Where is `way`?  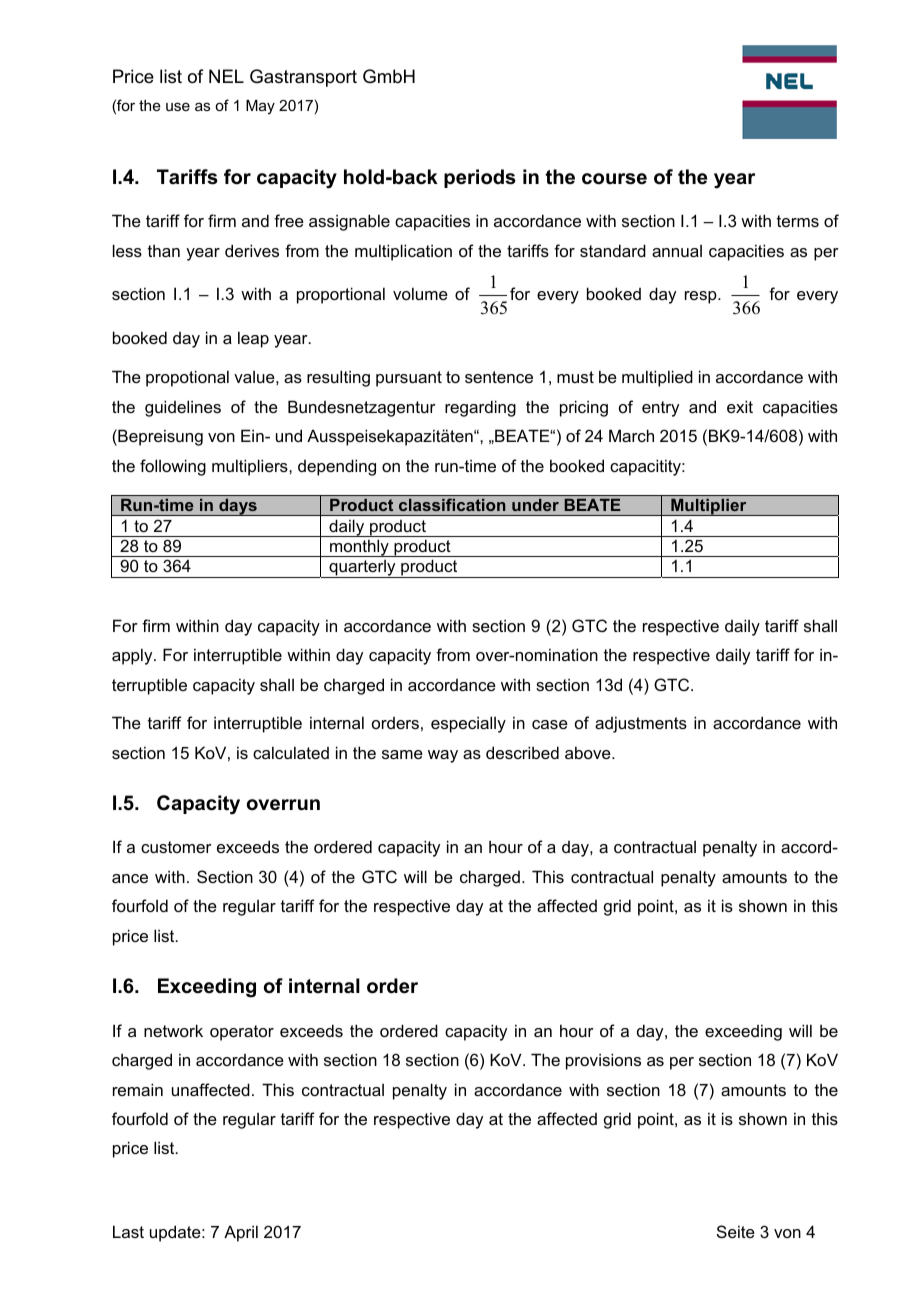 way is located at coordinates (443, 756).
